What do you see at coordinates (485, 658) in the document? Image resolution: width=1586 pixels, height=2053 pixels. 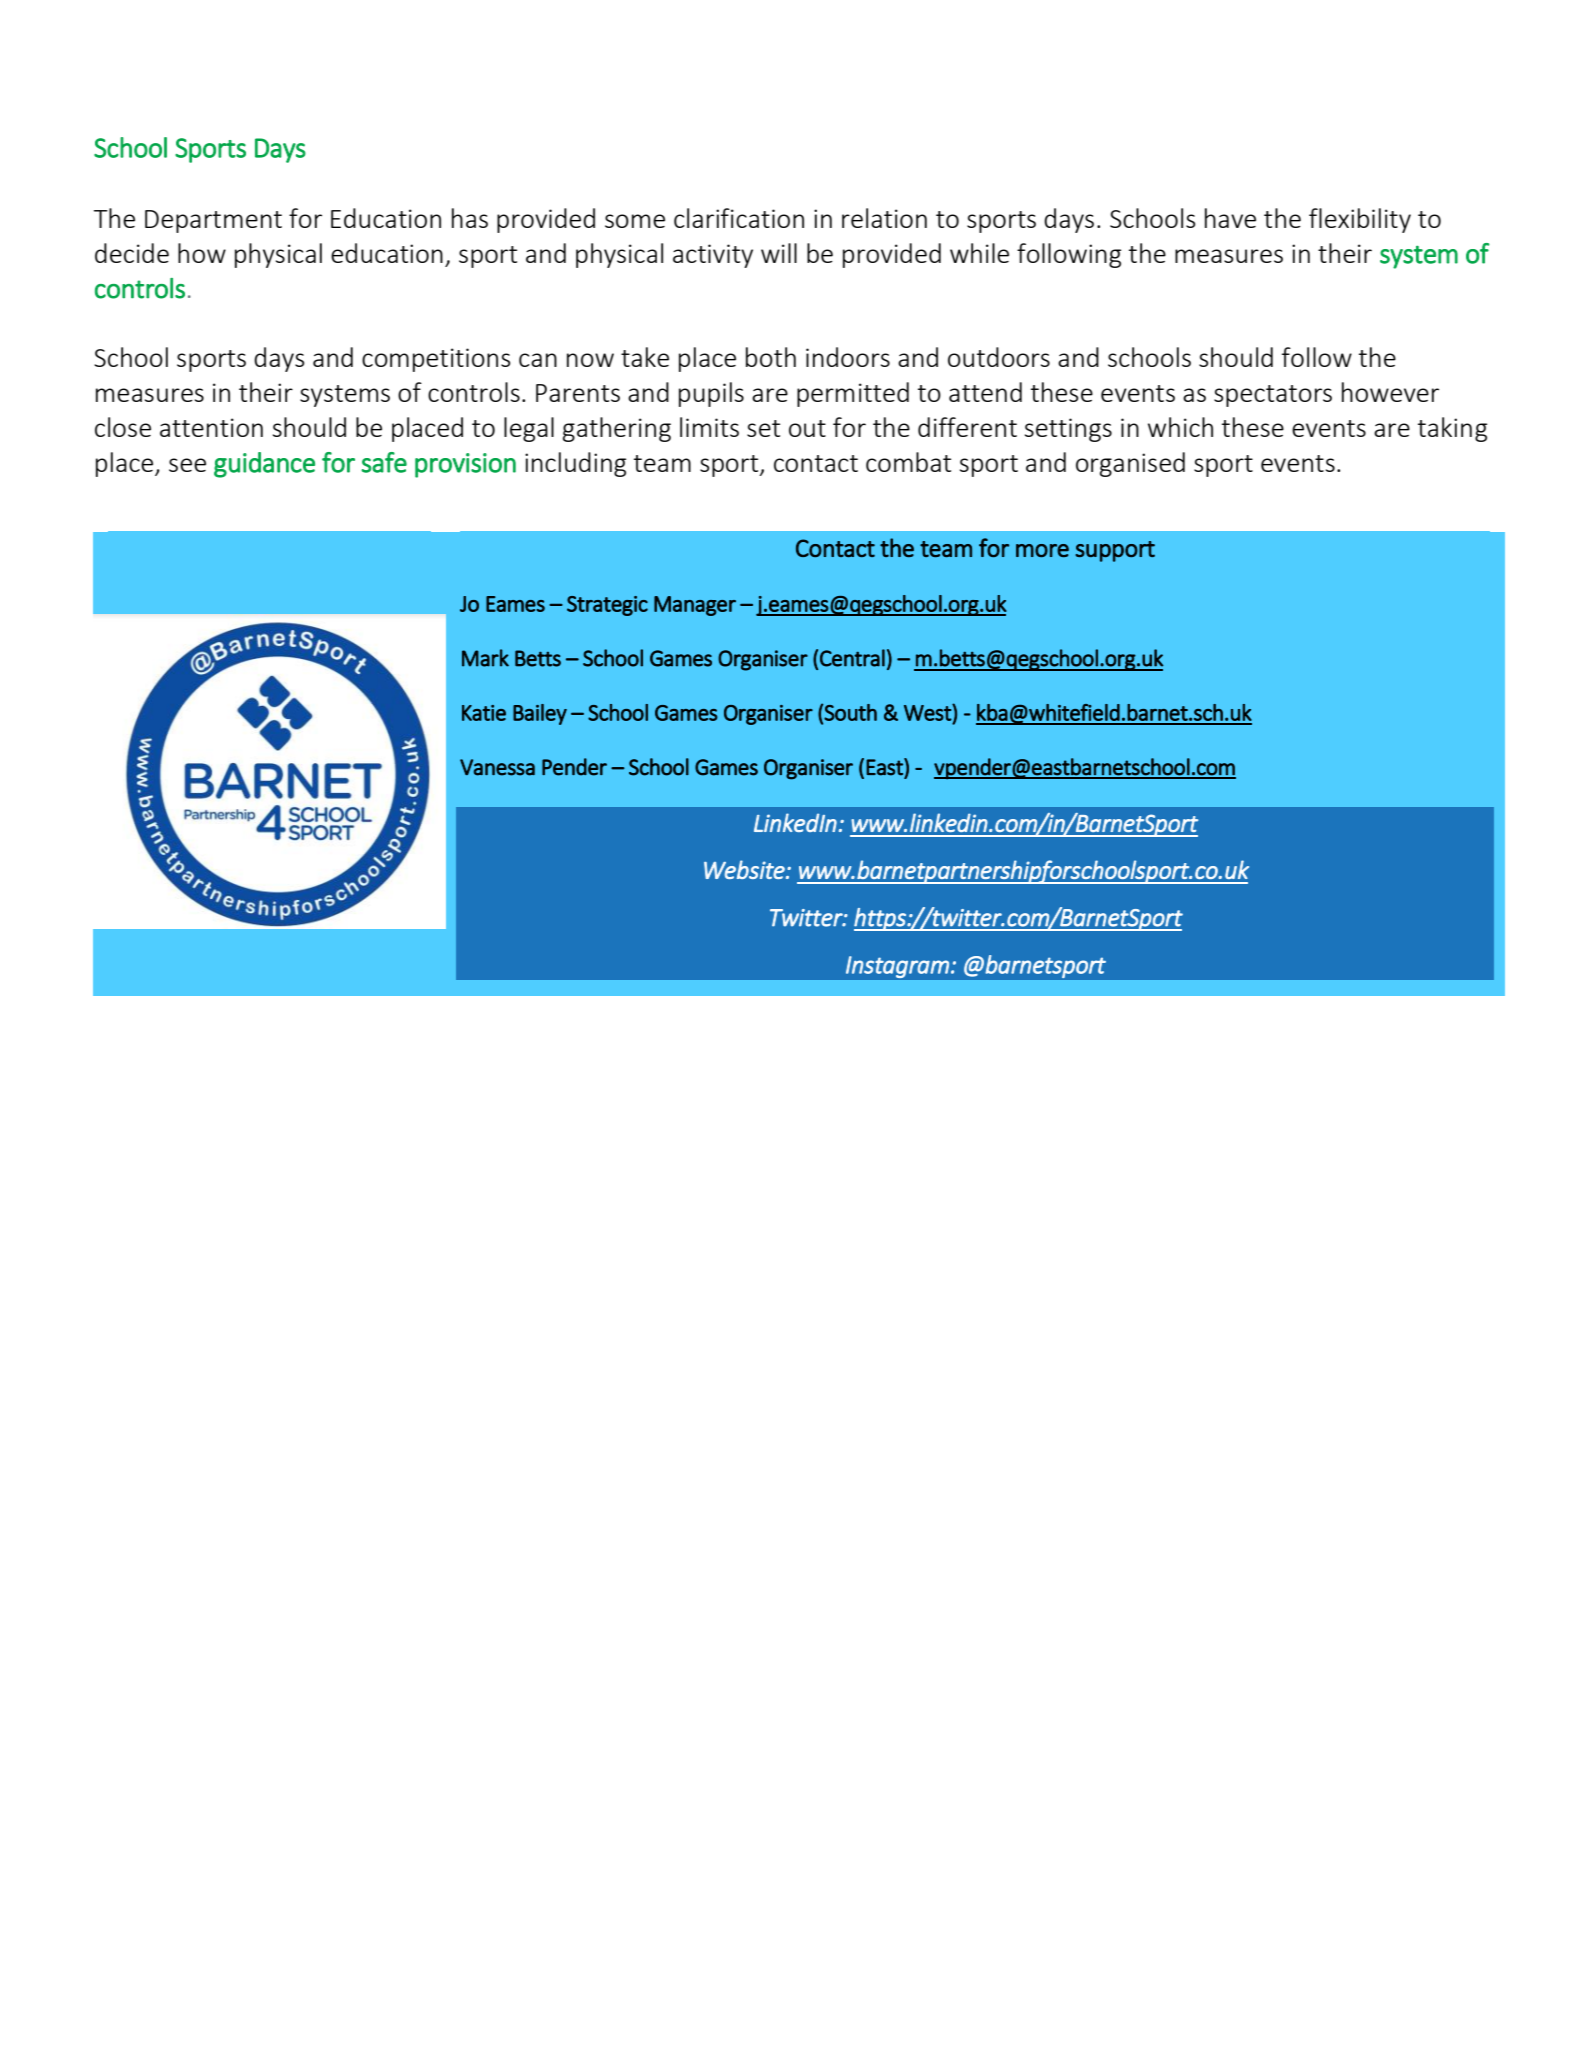 I see `Mark` at bounding box center [485, 658].
